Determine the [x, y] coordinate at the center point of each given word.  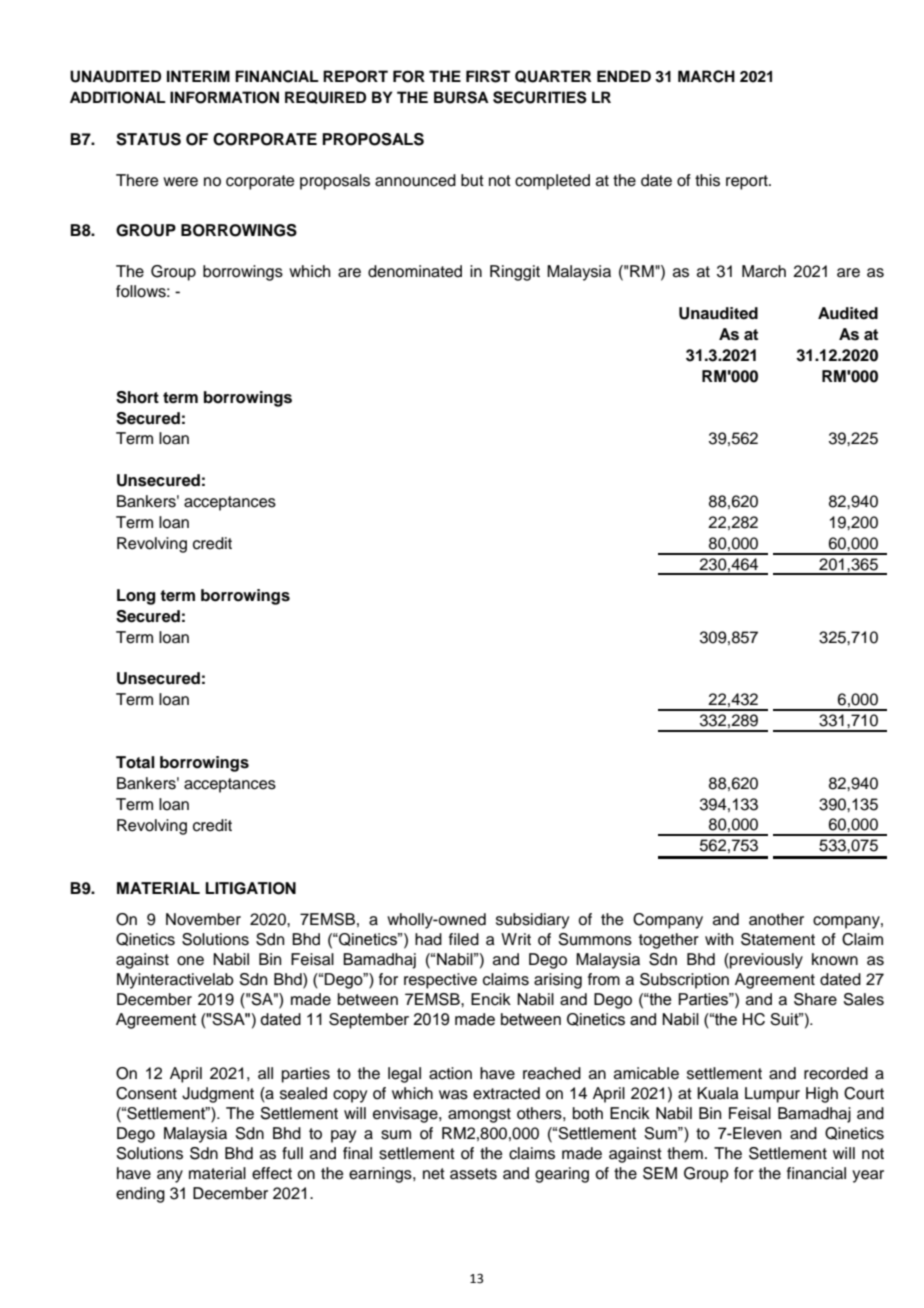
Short [137, 397]
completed [552, 182]
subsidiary [532, 921]
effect [272, 1173]
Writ [516, 939]
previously [765, 961]
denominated [415, 271]
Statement [778, 939]
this [707, 180]
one [190, 961]
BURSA [461, 97]
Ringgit [515, 273]
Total [135, 762]
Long [136, 597]
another [776, 919]
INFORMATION [224, 97]
